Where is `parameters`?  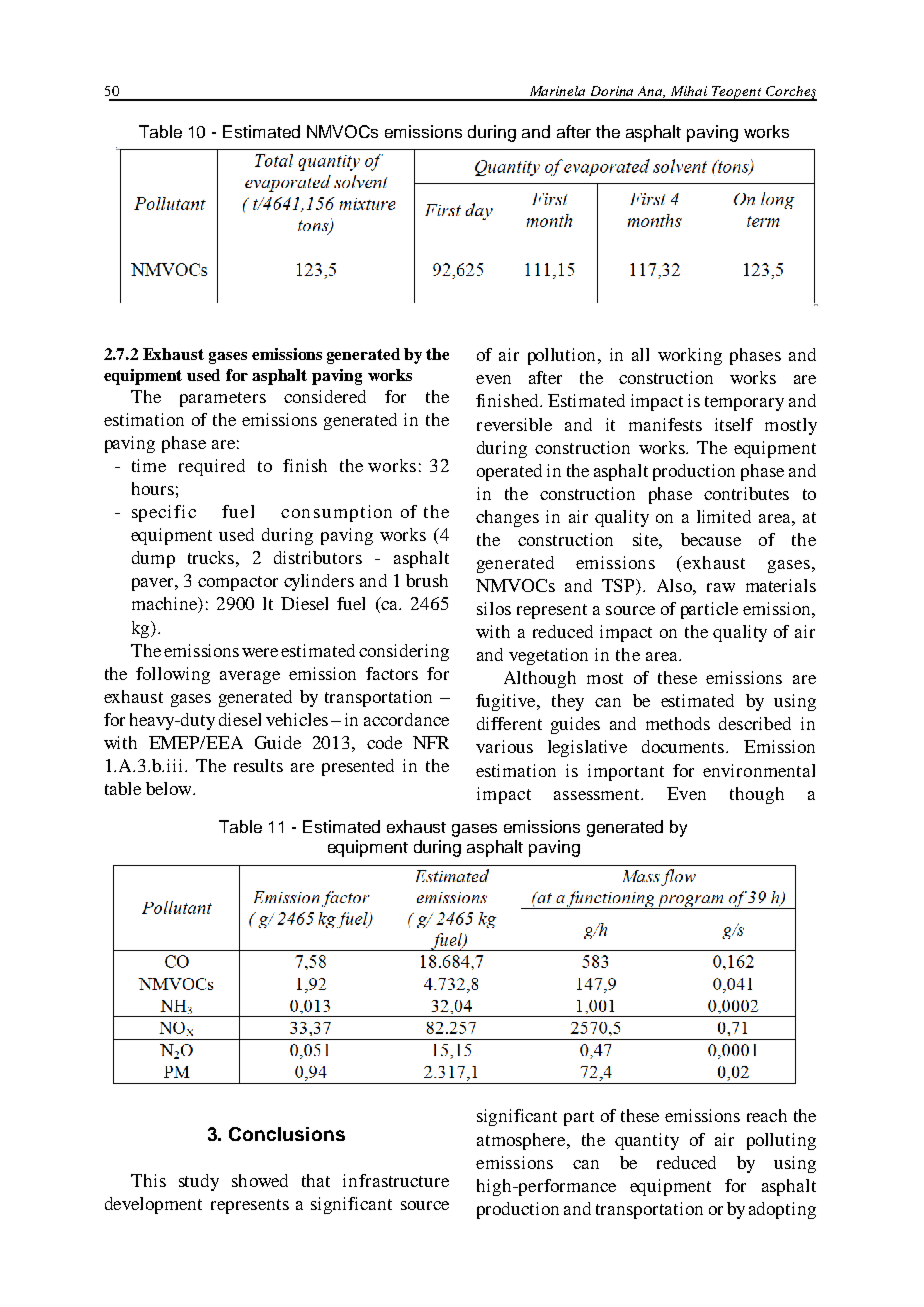 parameters is located at coordinates (223, 399).
